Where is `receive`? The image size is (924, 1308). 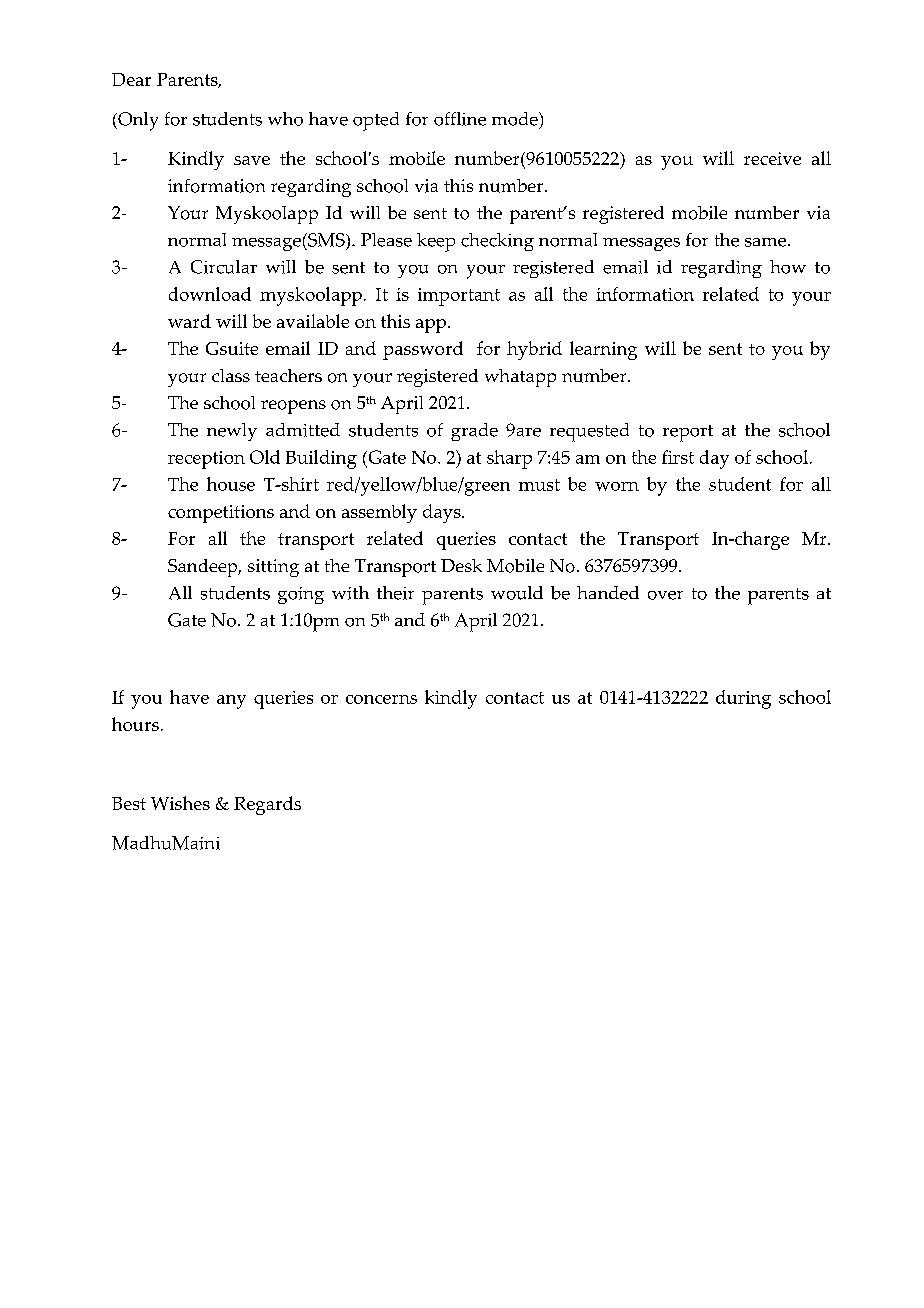
receive is located at coordinates (772, 158).
